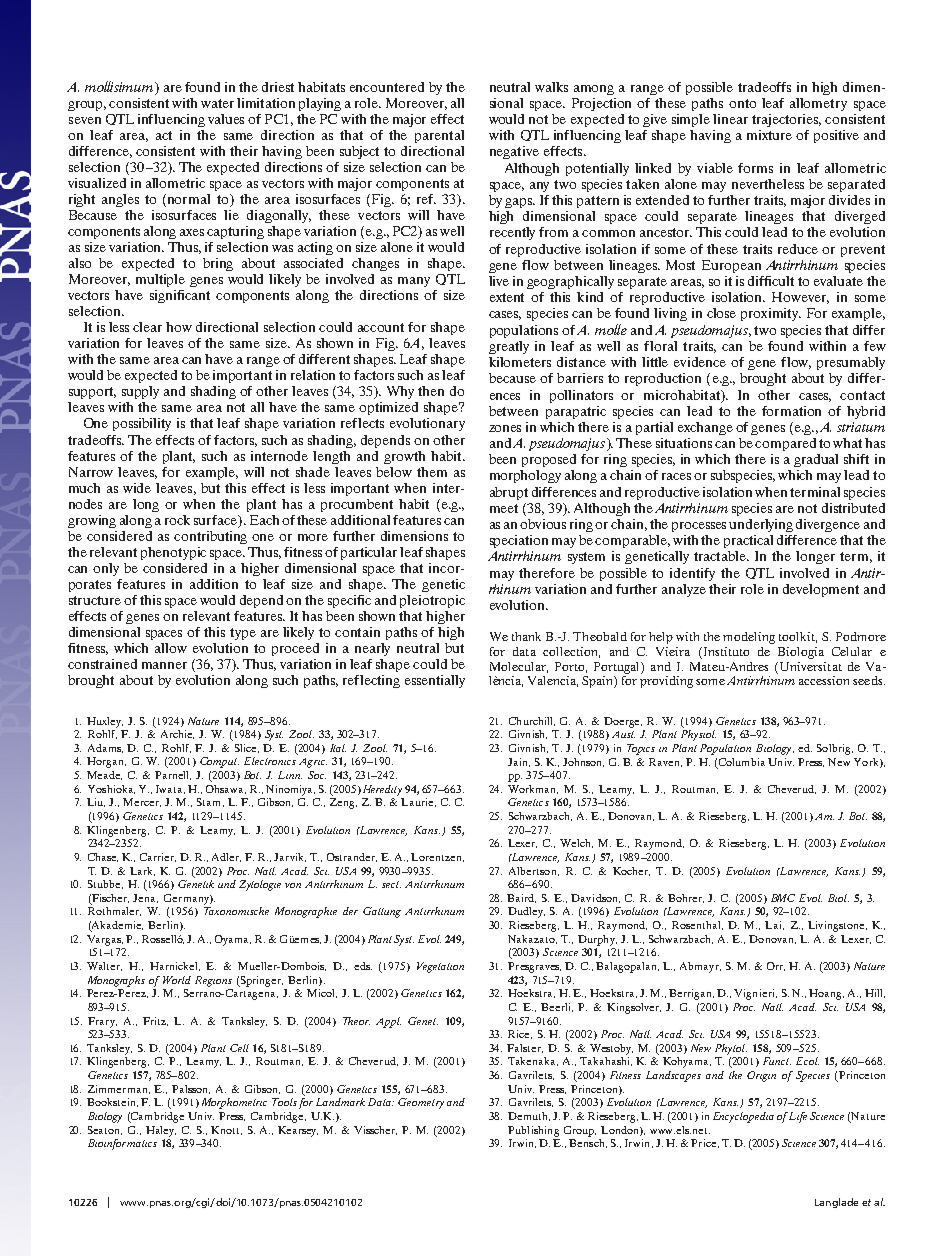  What do you see at coordinates (504, 508) in the image?
I see `meet` at bounding box center [504, 508].
